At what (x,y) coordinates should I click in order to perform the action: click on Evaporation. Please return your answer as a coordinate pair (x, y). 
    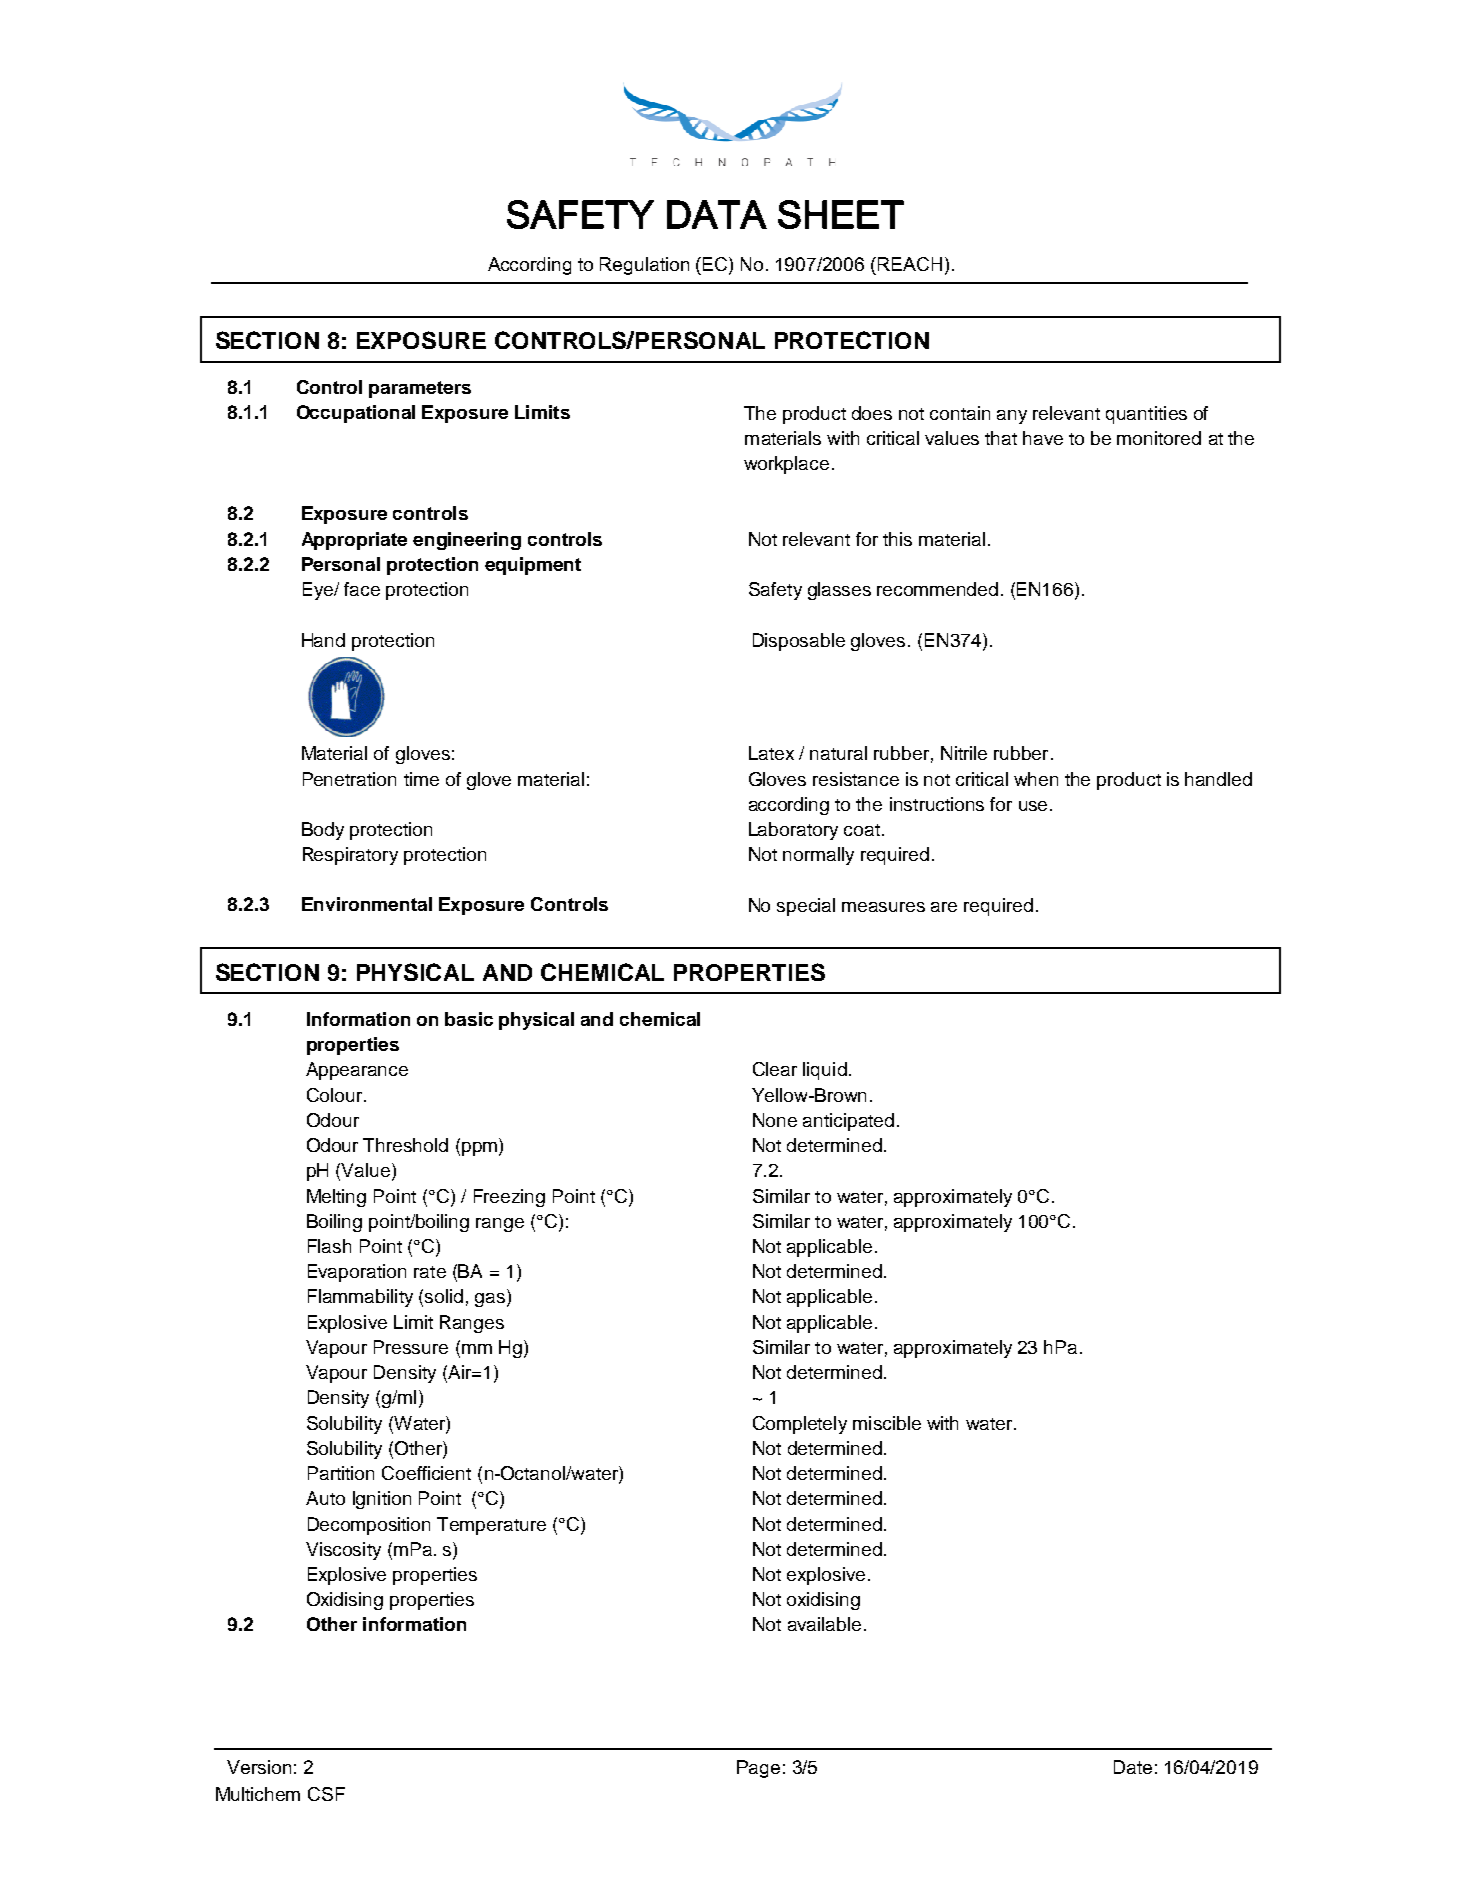
    Looking at the image, I should click on (357, 1273).
